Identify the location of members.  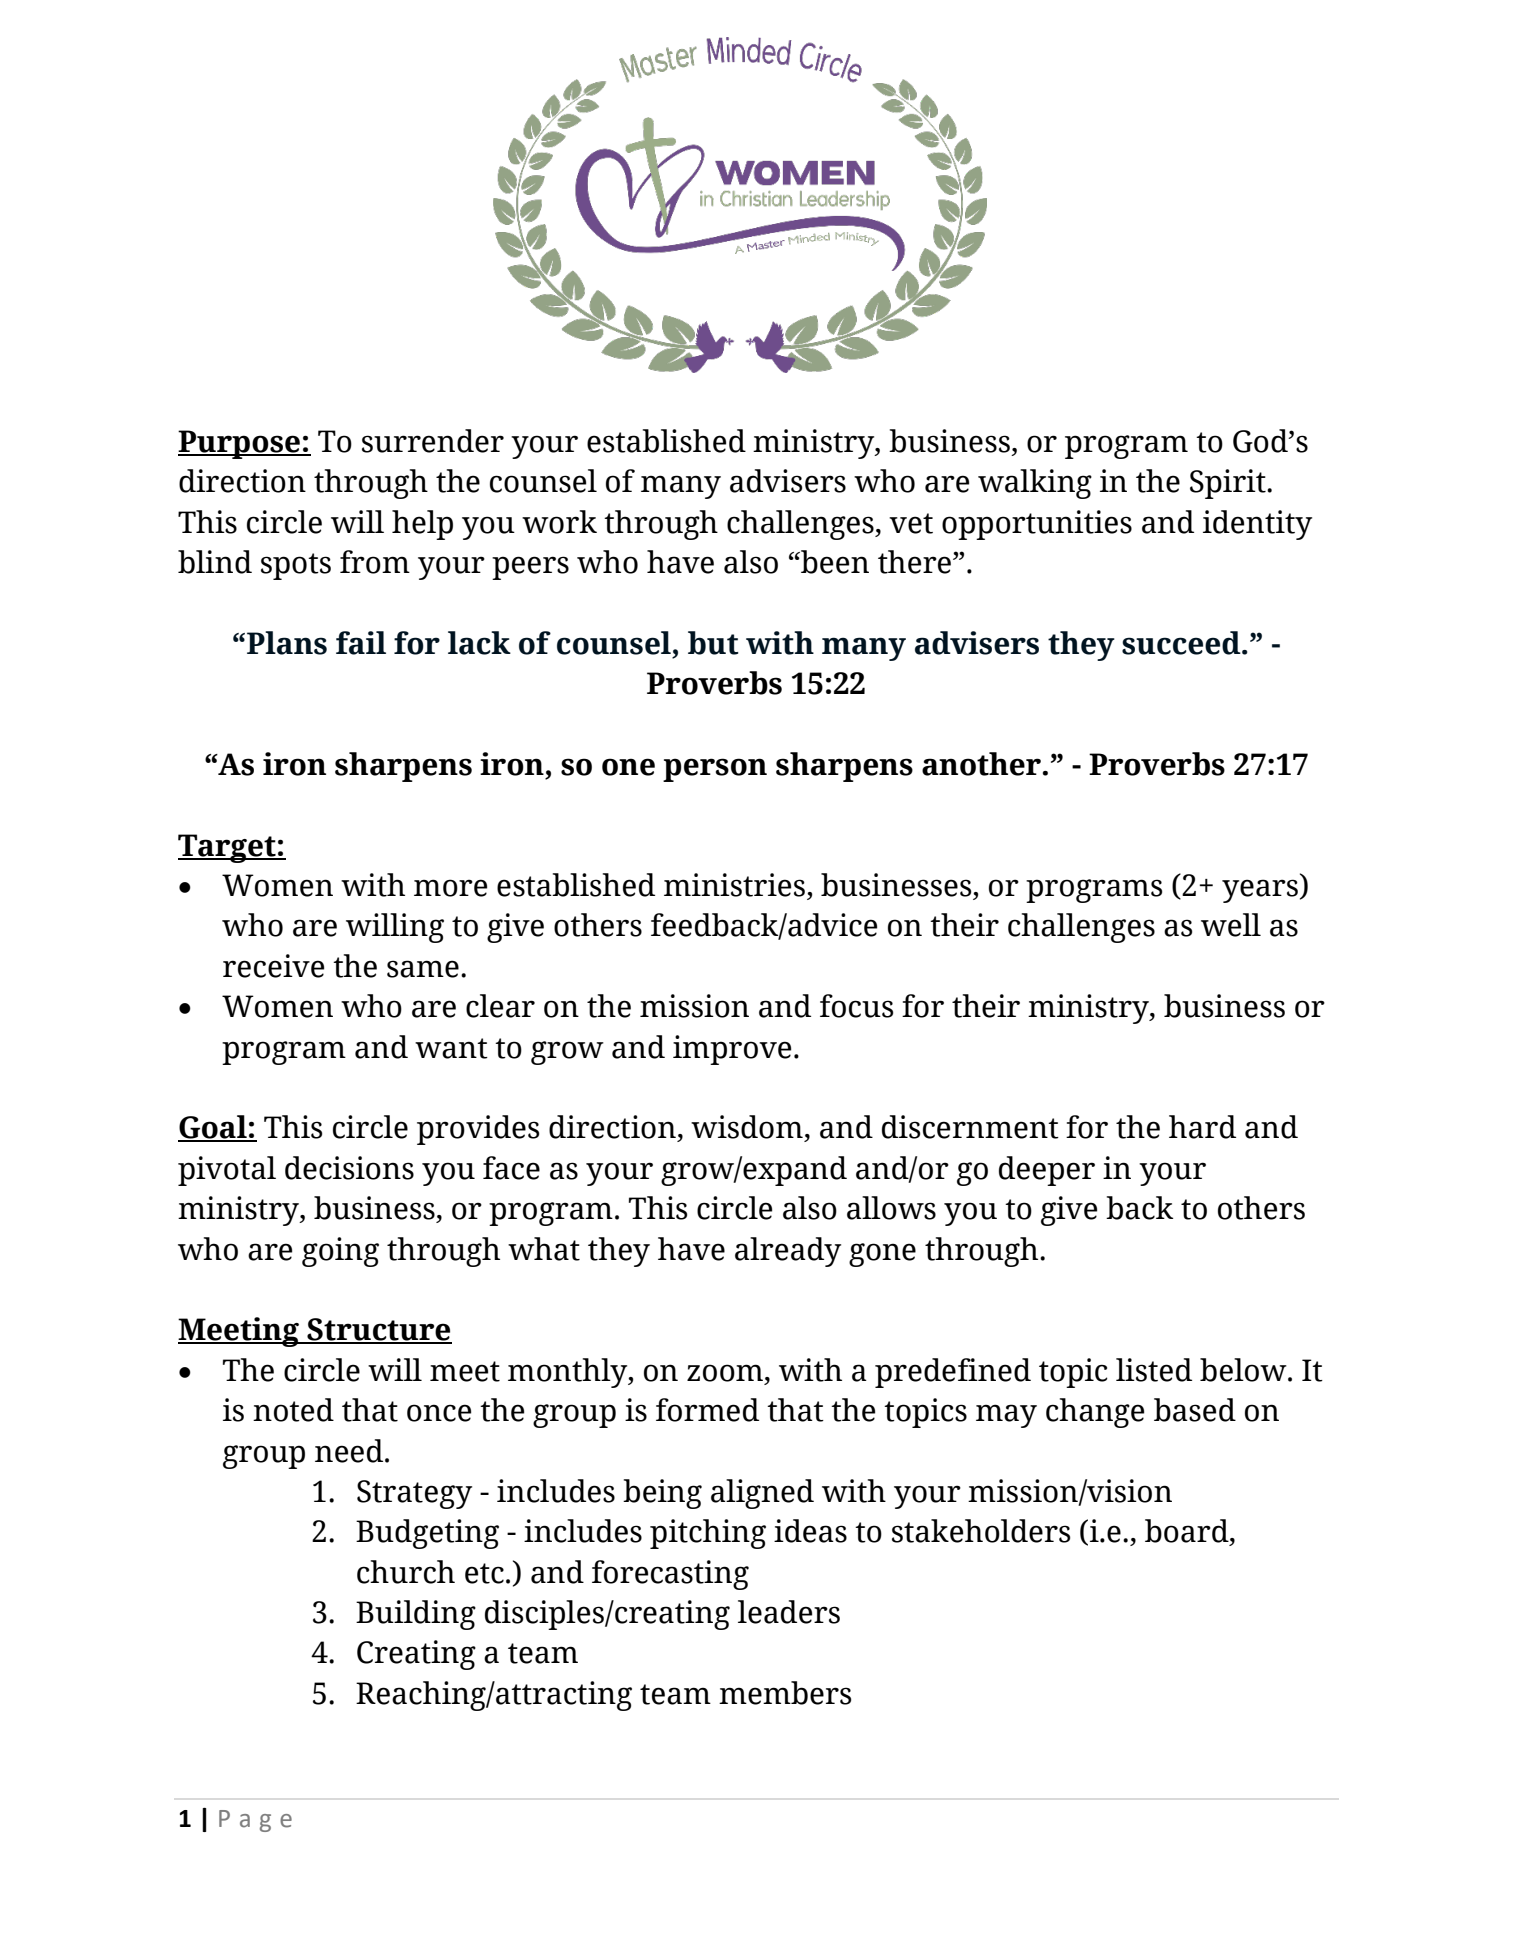
(785, 1693).
